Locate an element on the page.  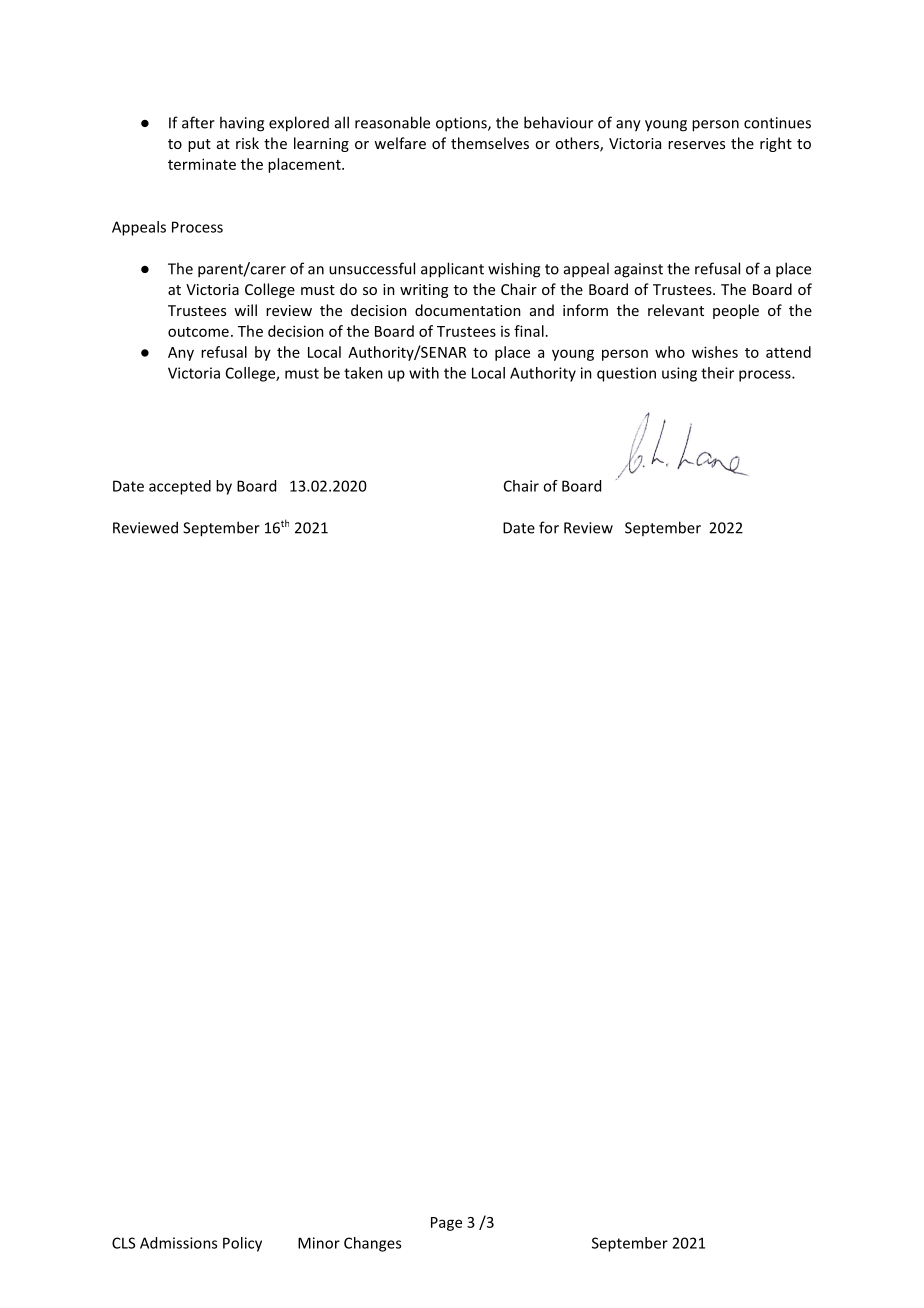
terminate is located at coordinates (202, 164).
